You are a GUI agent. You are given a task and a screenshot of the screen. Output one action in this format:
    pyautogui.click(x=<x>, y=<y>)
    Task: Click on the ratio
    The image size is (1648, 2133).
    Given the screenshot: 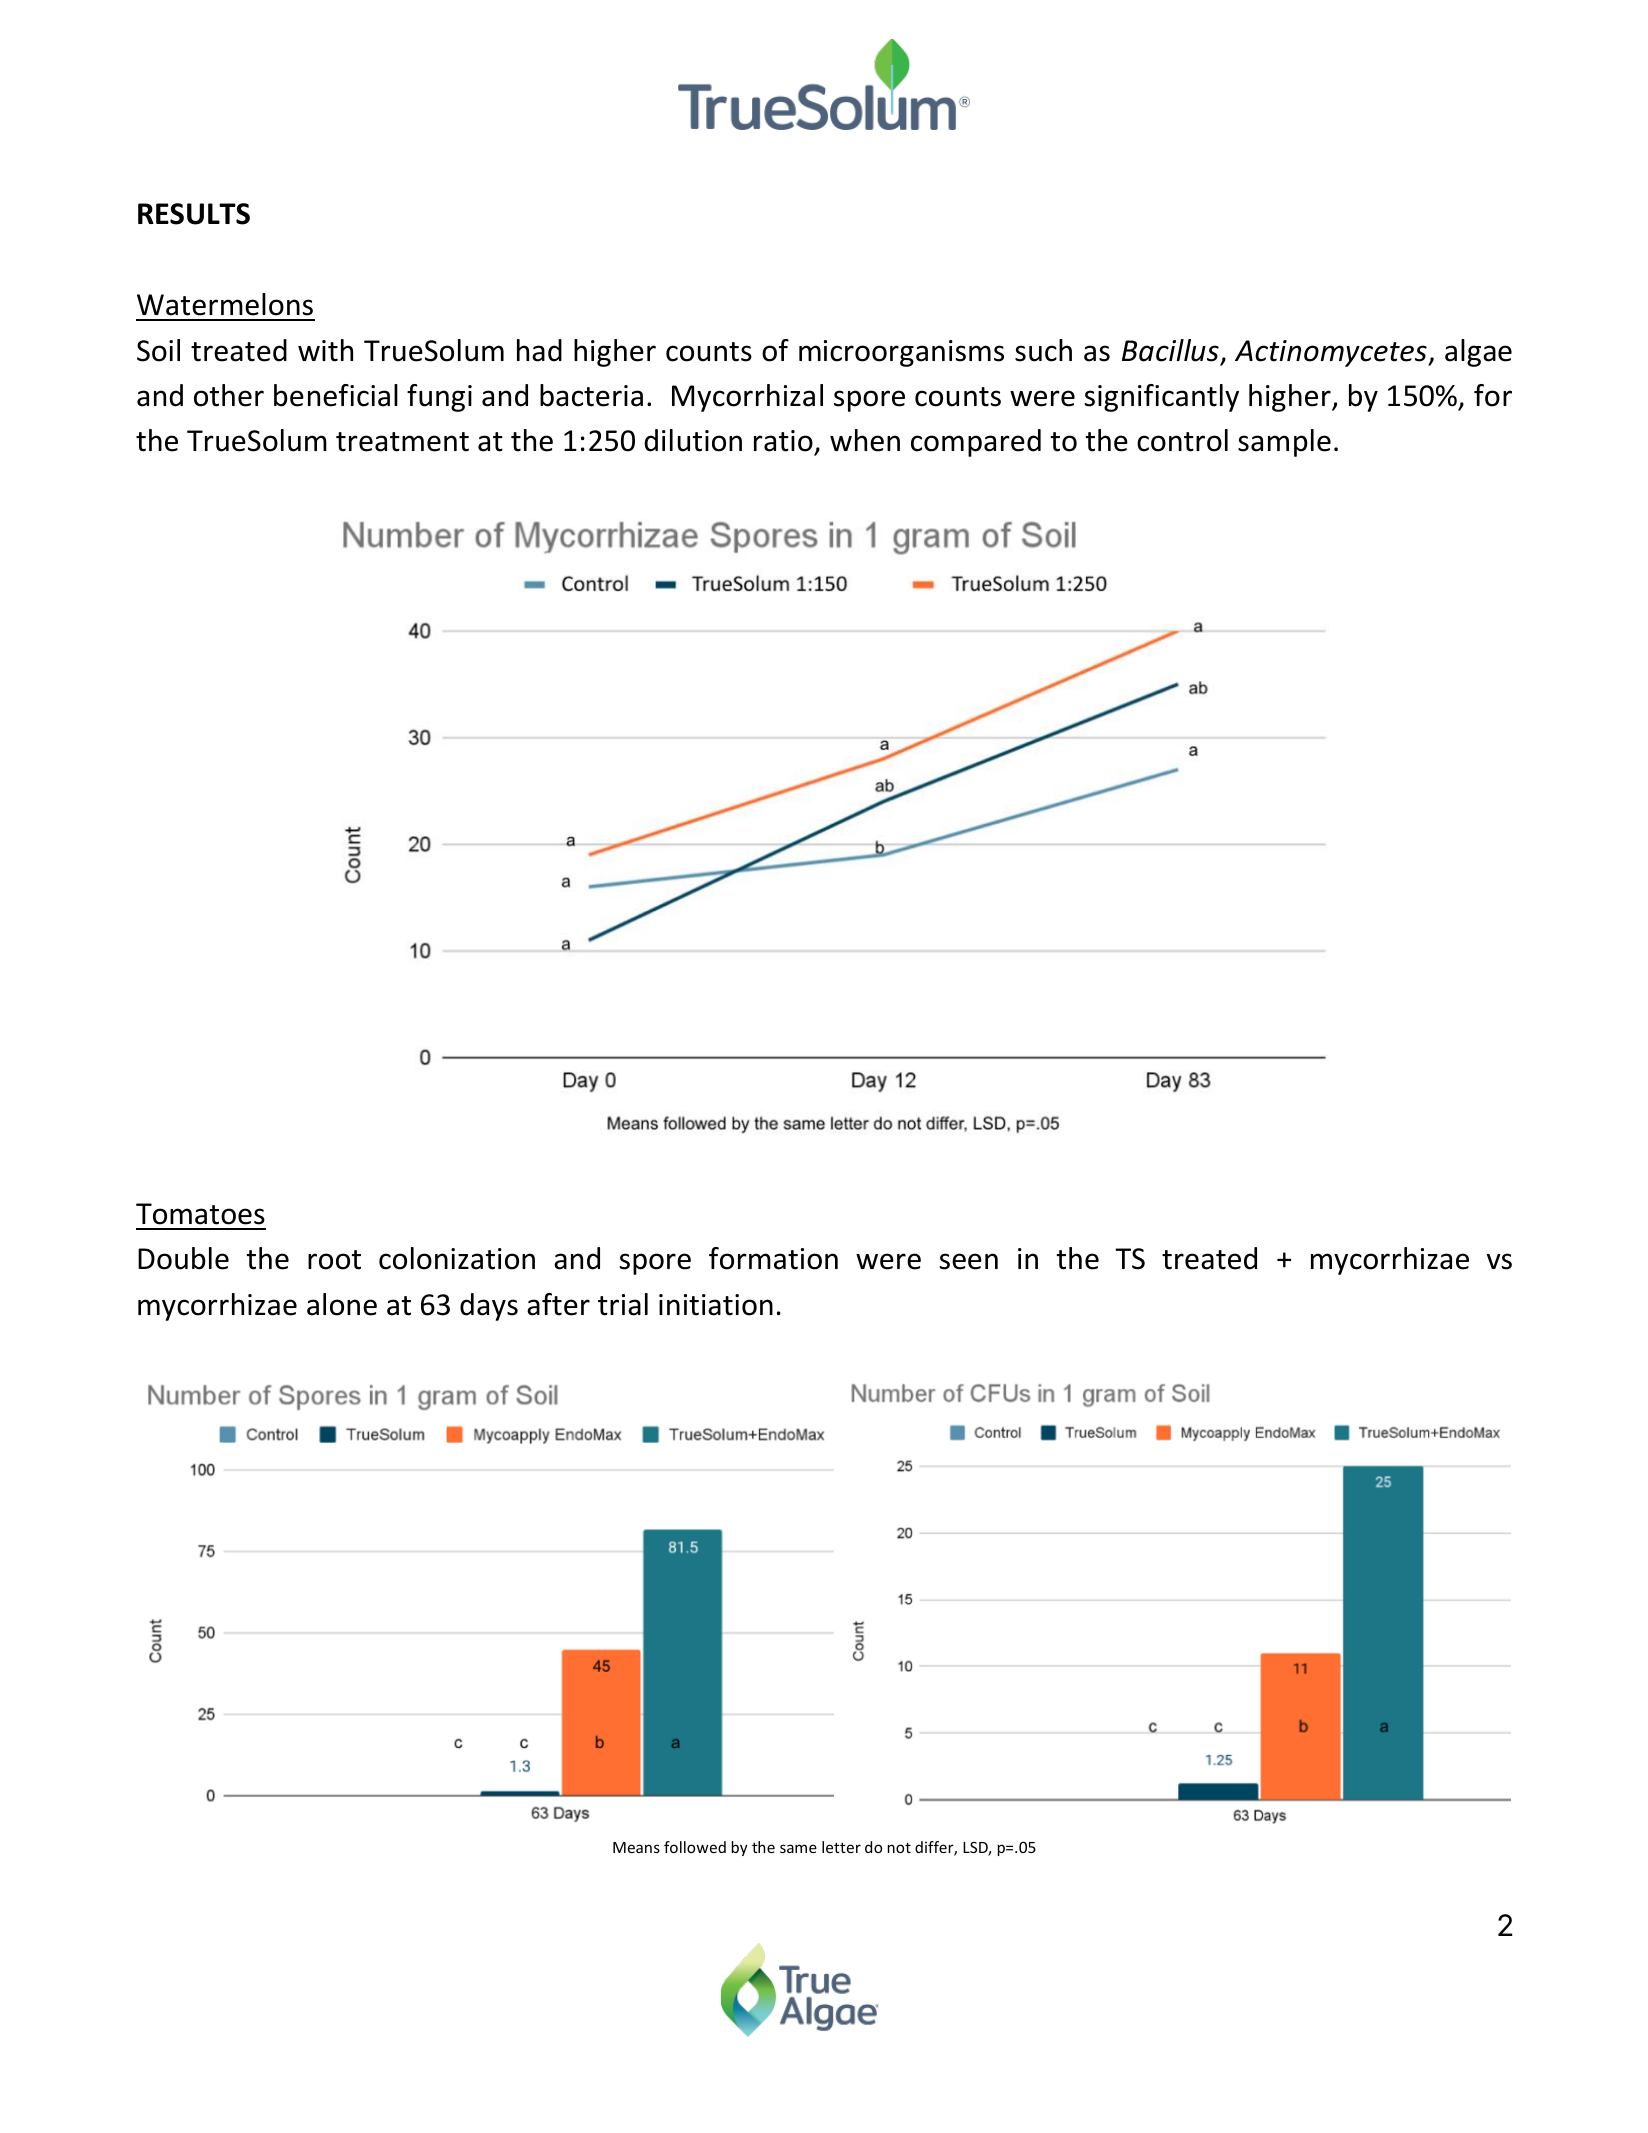 What is the action you would take?
    pyautogui.click(x=784, y=442)
